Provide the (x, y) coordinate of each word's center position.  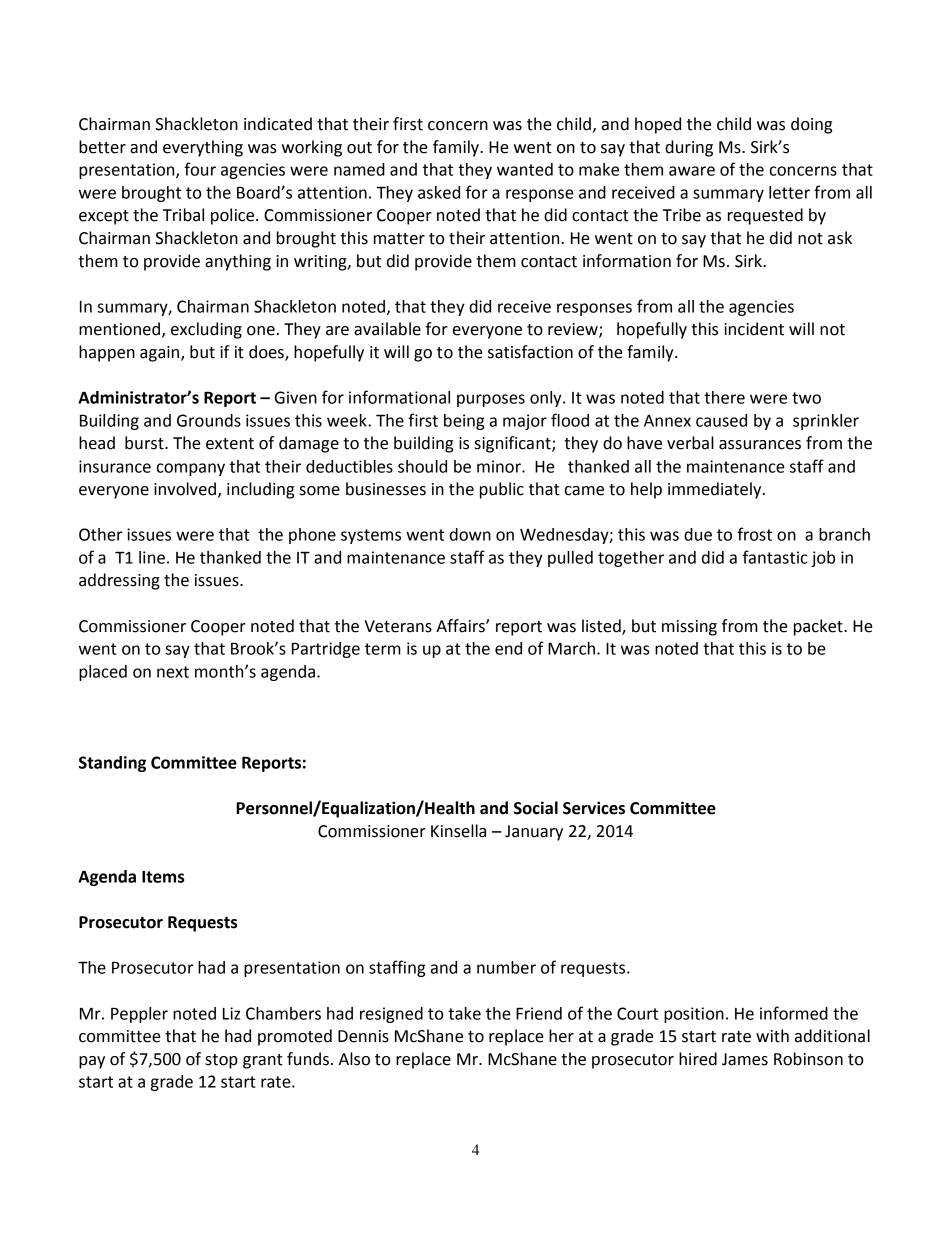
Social (536, 808)
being (464, 422)
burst (145, 443)
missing (689, 628)
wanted (525, 169)
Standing (112, 764)
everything (203, 148)
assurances (760, 445)
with (772, 1036)
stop (221, 1061)
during (689, 148)
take (464, 1013)
